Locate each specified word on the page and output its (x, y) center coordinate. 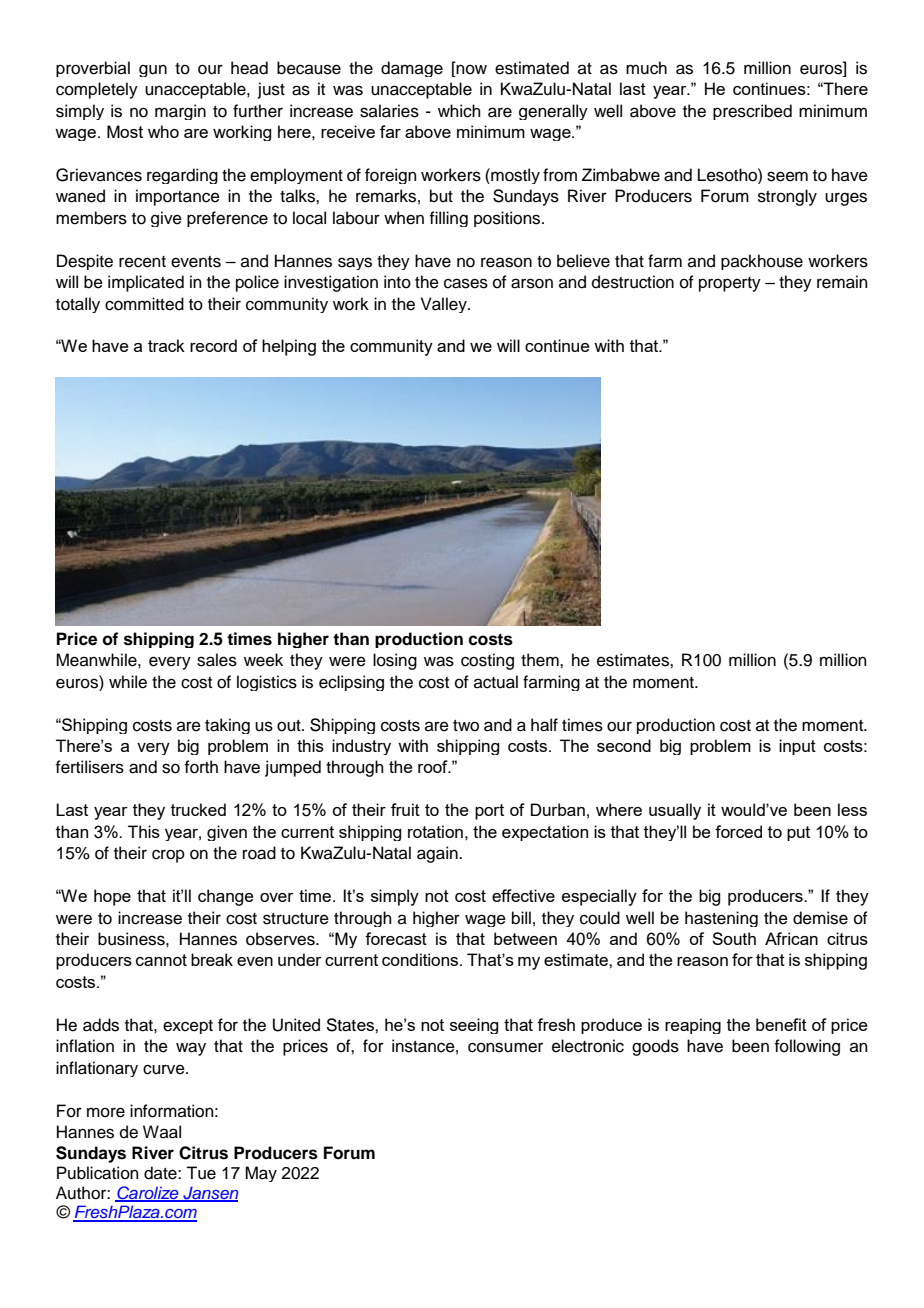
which (459, 111)
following (807, 1047)
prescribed (752, 112)
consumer (505, 1047)
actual (496, 682)
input (797, 747)
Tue (201, 1173)
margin (180, 112)
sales (217, 660)
